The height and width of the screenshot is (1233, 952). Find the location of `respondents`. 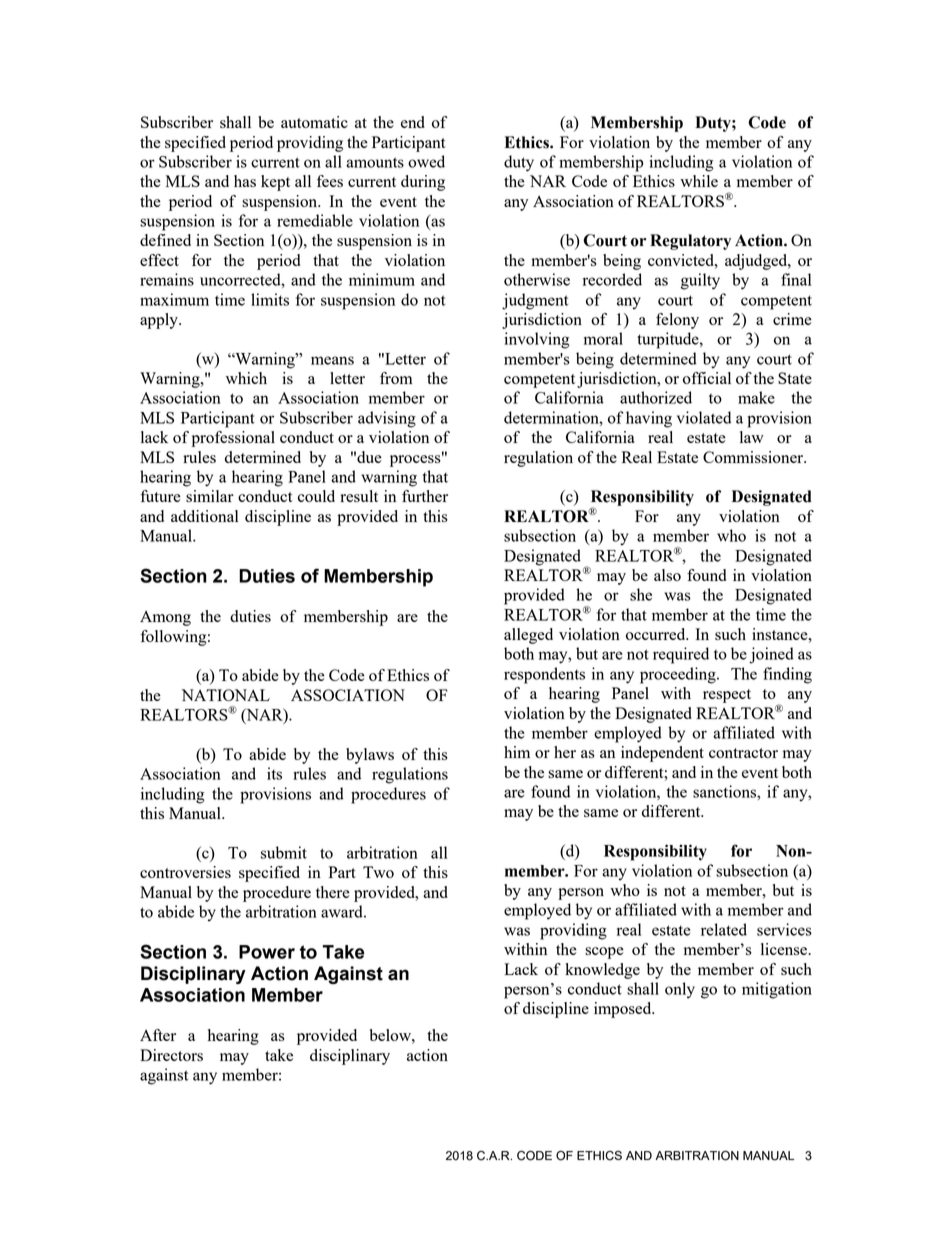

respondents is located at coordinates (544, 675).
